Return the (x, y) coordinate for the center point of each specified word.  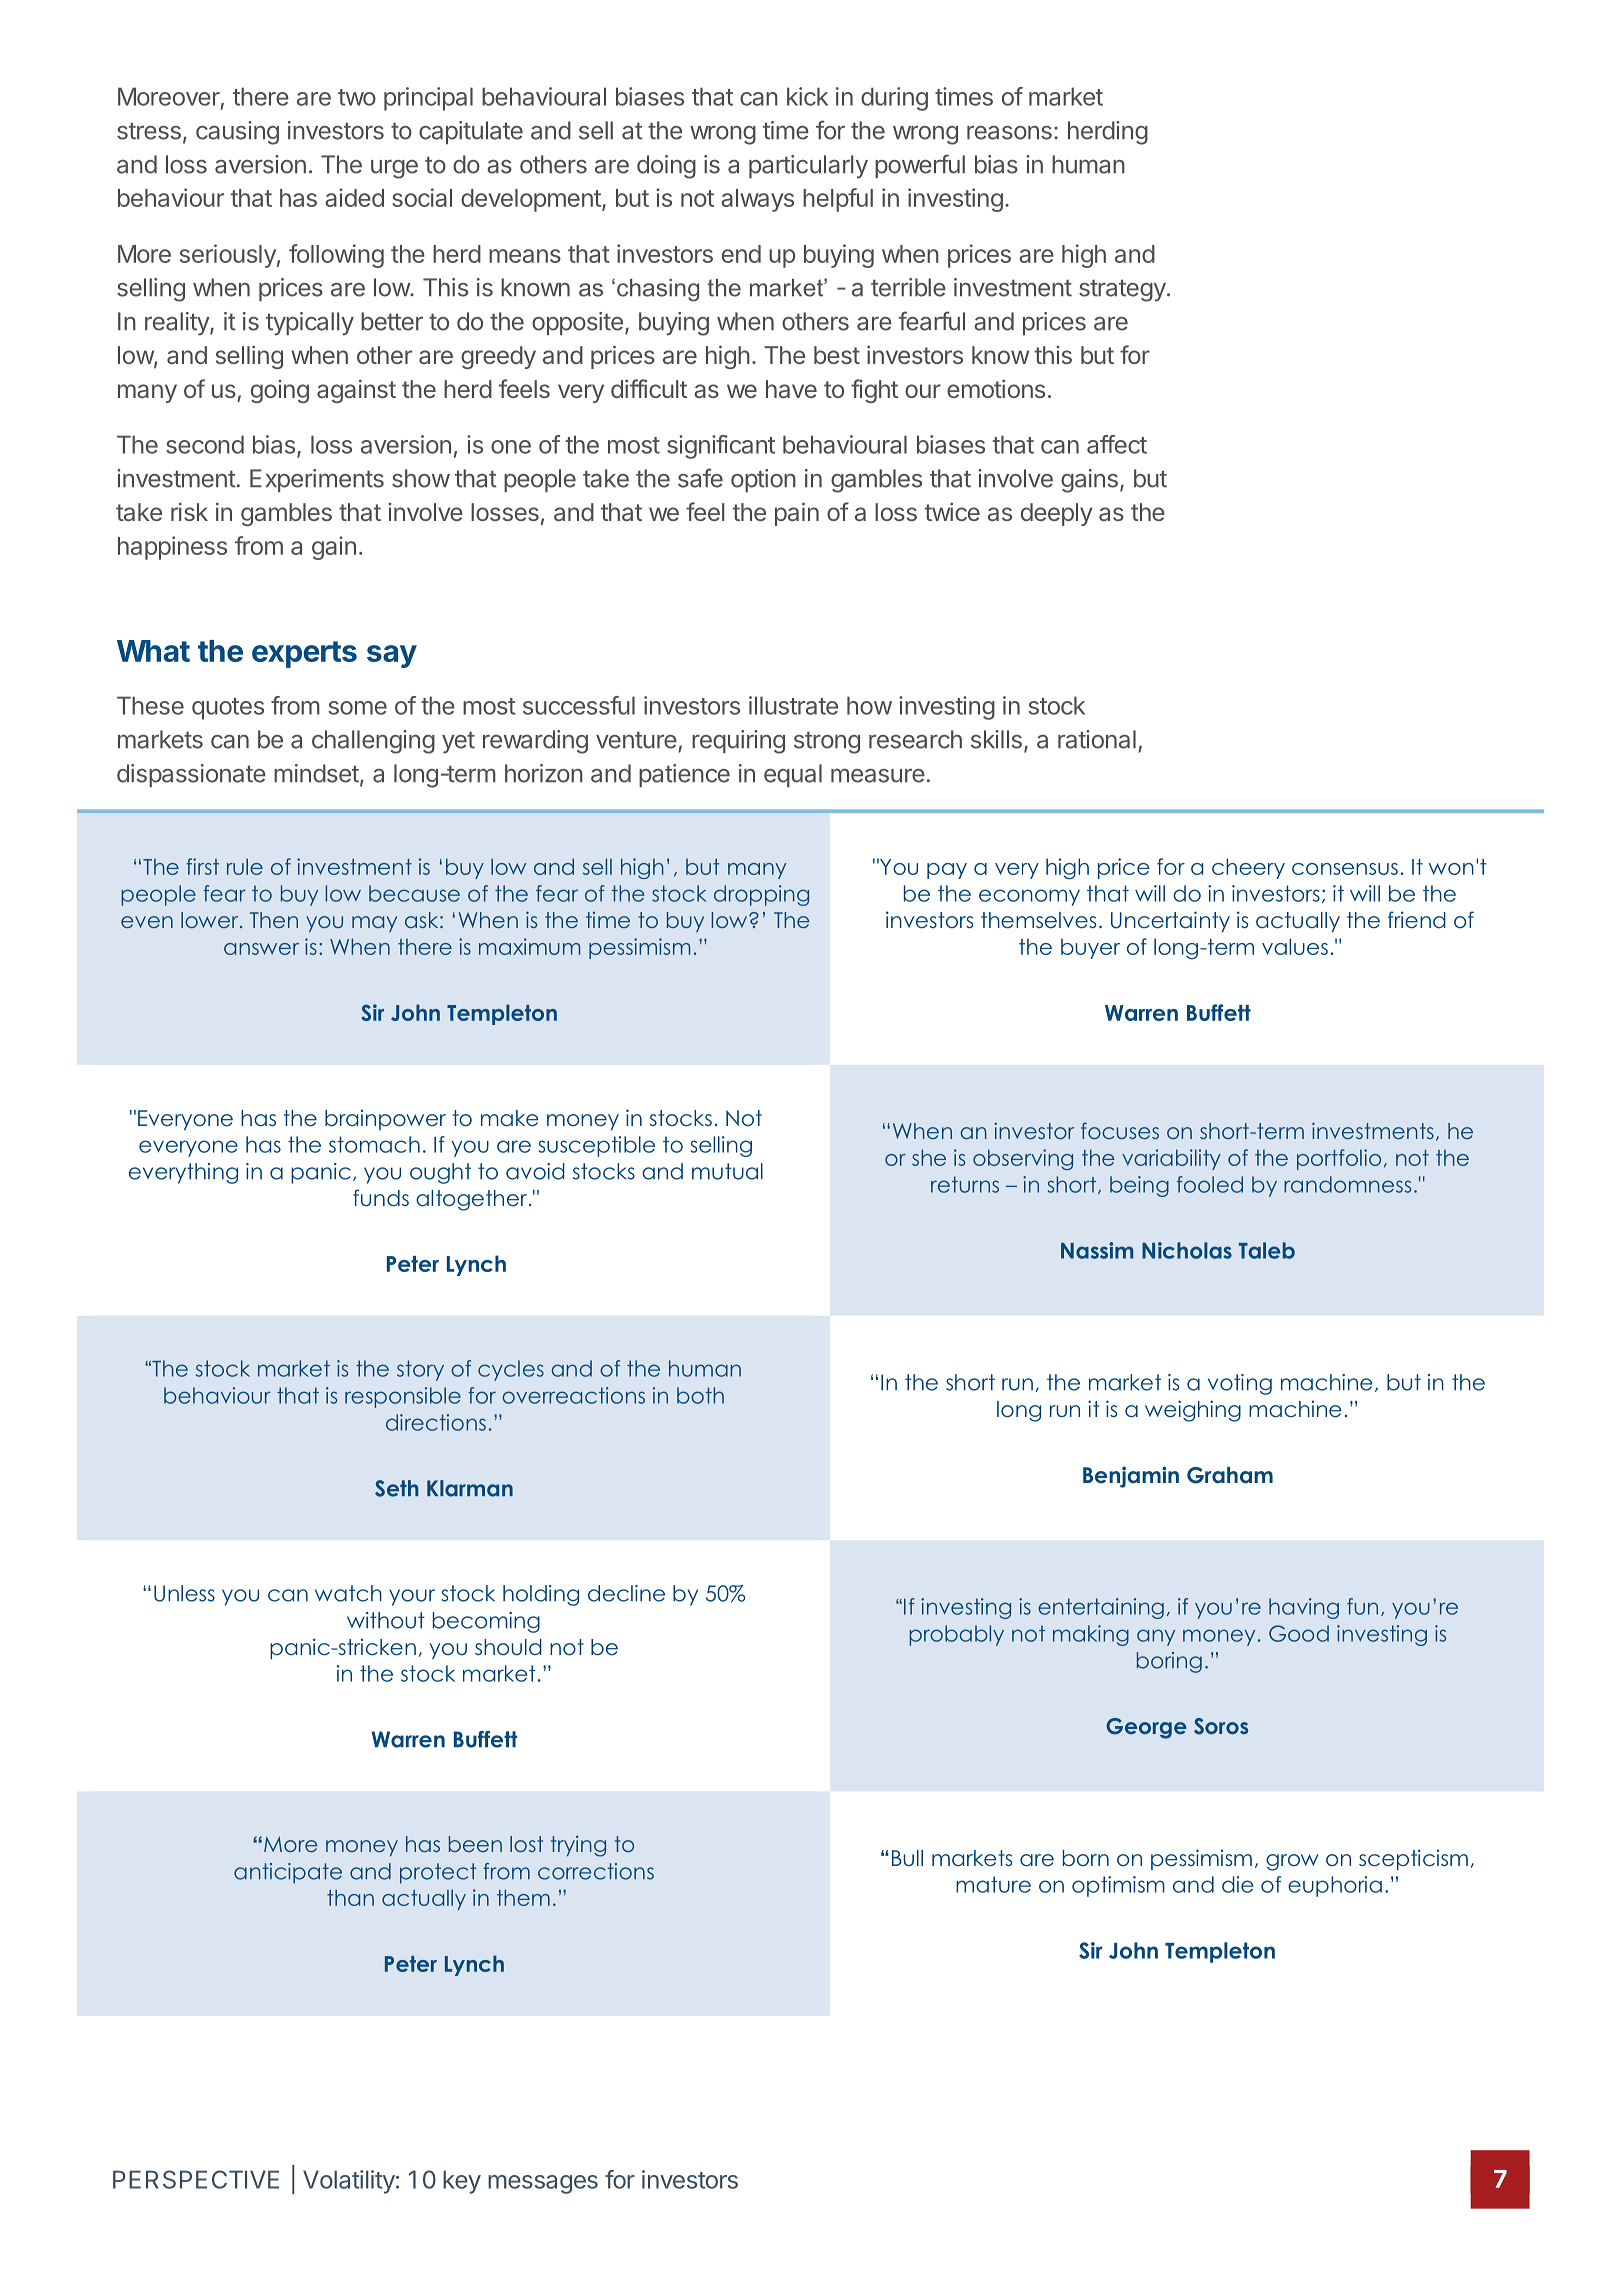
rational (1097, 739)
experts (304, 654)
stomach (374, 1144)
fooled (1210, 1184)
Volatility (349, 2182)
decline (626, 1593)
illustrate (793, 705)
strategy (1122, 290)
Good (1299, 1633)
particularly (808, 167)
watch (348, 1593)
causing (237, 133)
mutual (727, 1171)
